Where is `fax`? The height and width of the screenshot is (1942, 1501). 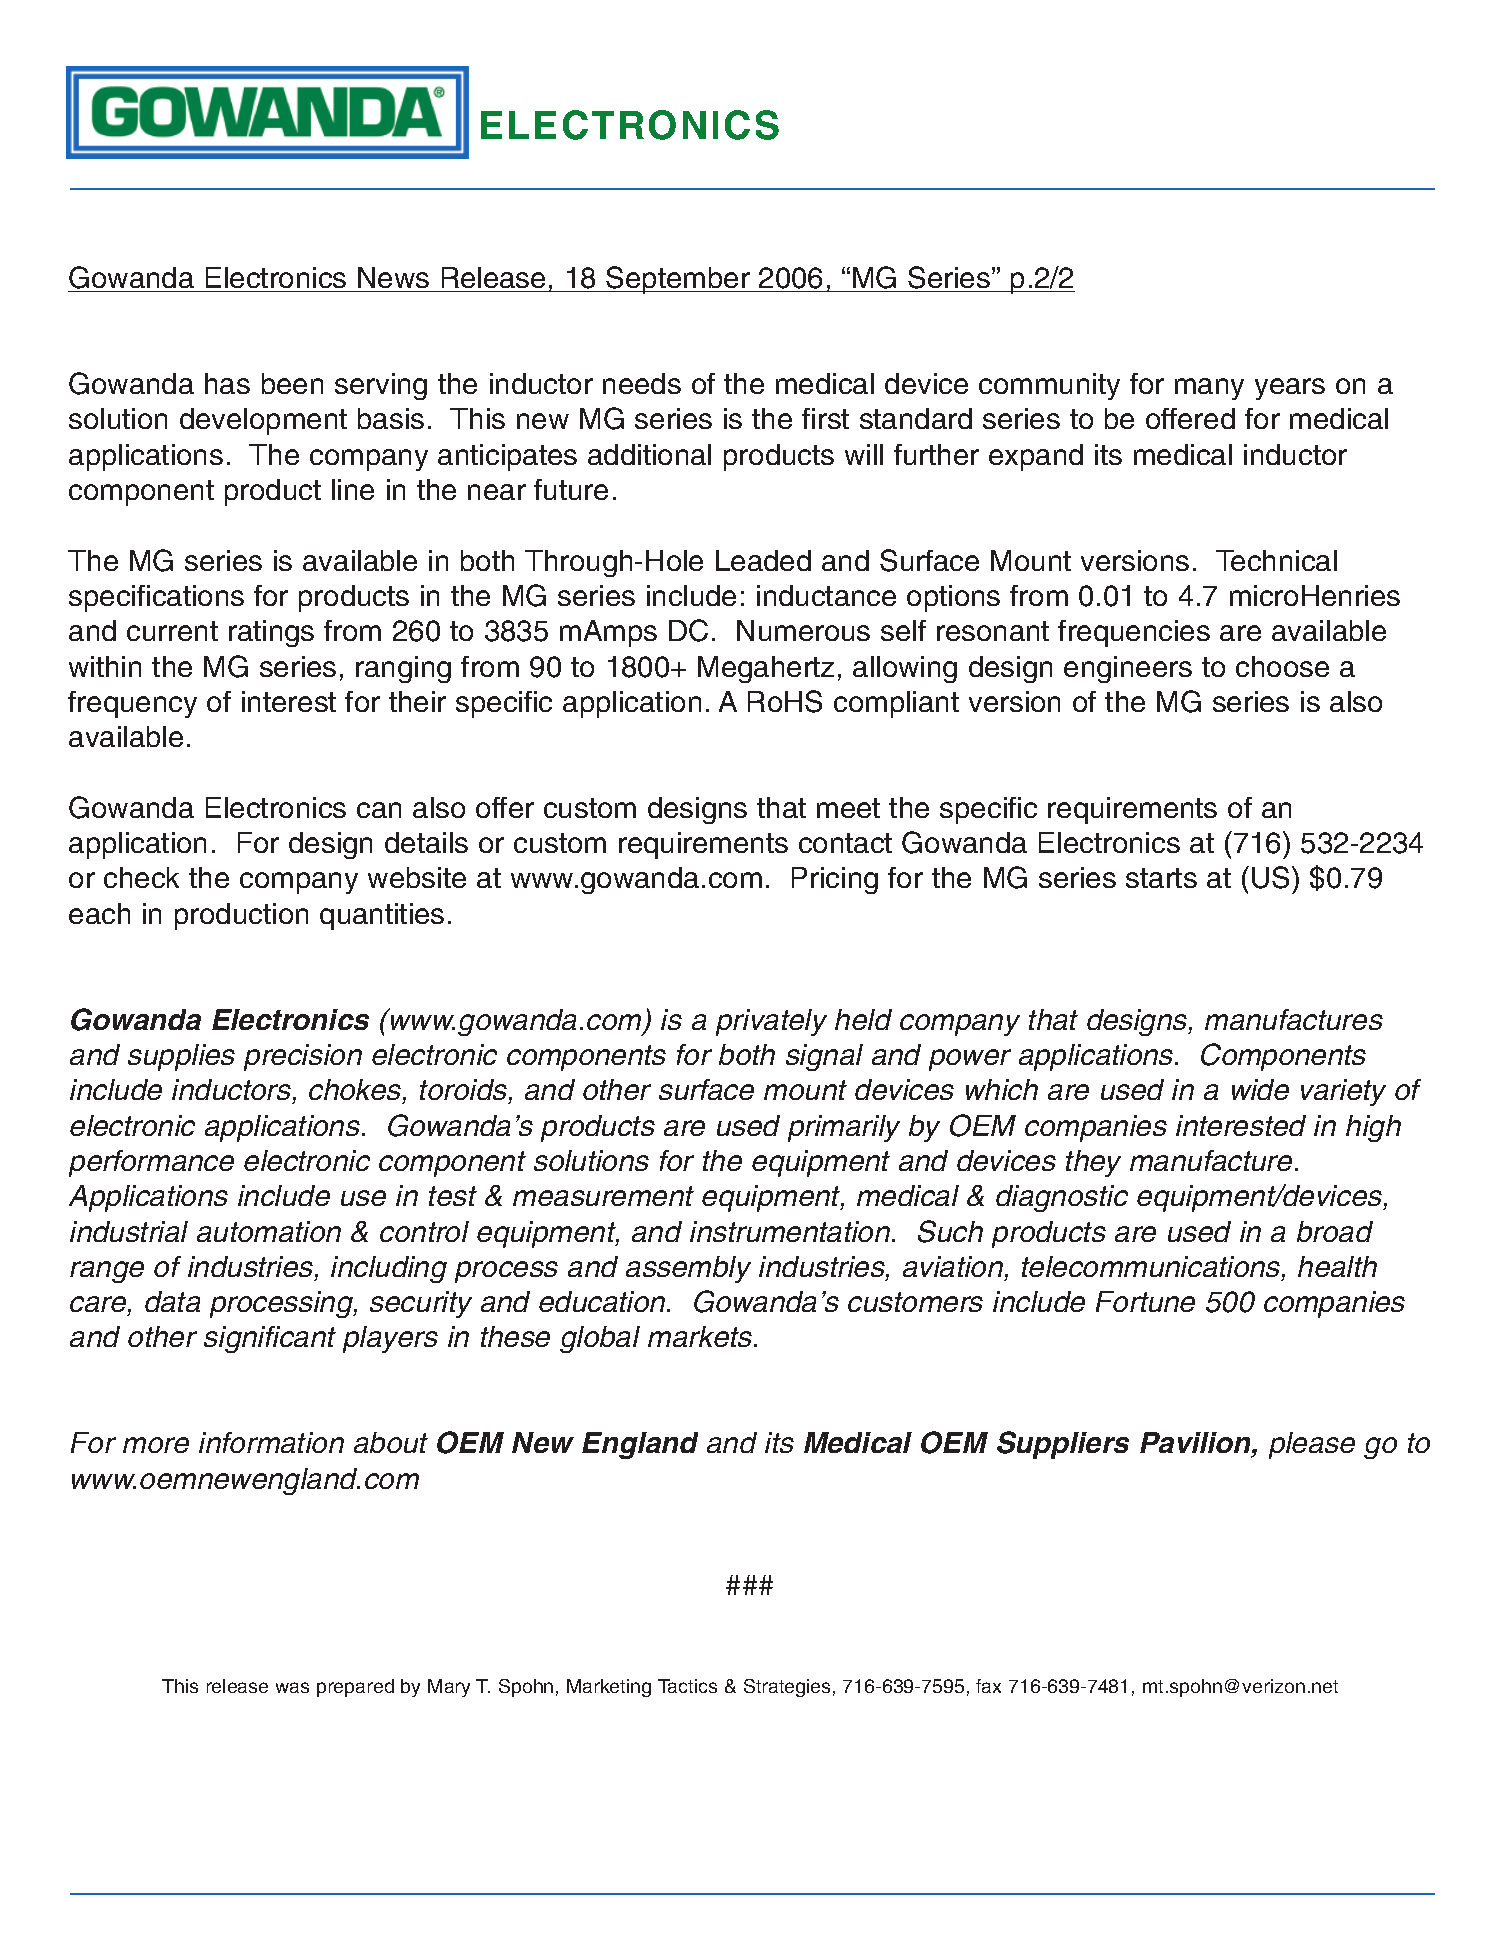
fax is located at coordinates (988, 1686).
